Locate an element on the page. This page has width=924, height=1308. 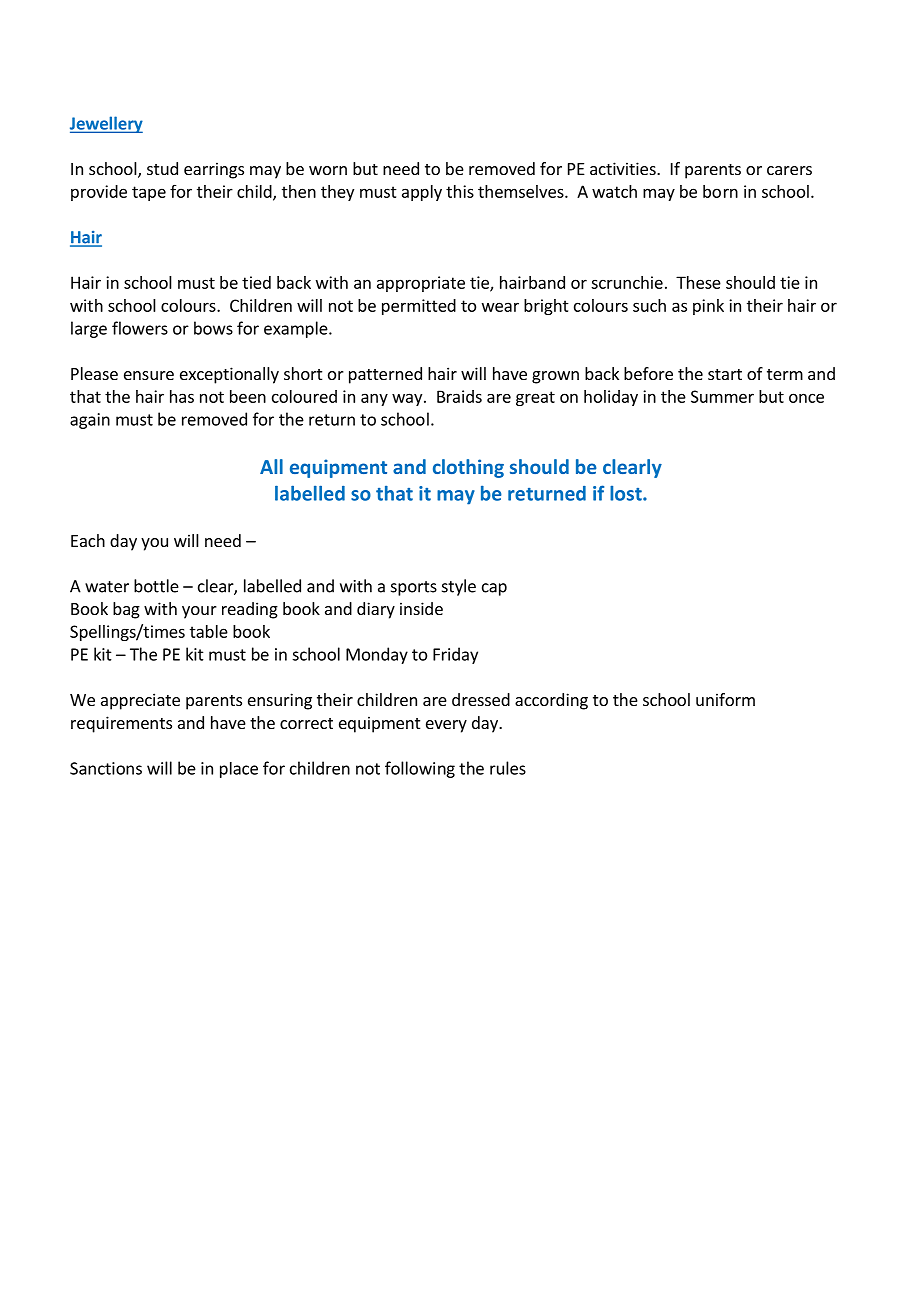
bottle is located at coordinates (156, 586).
